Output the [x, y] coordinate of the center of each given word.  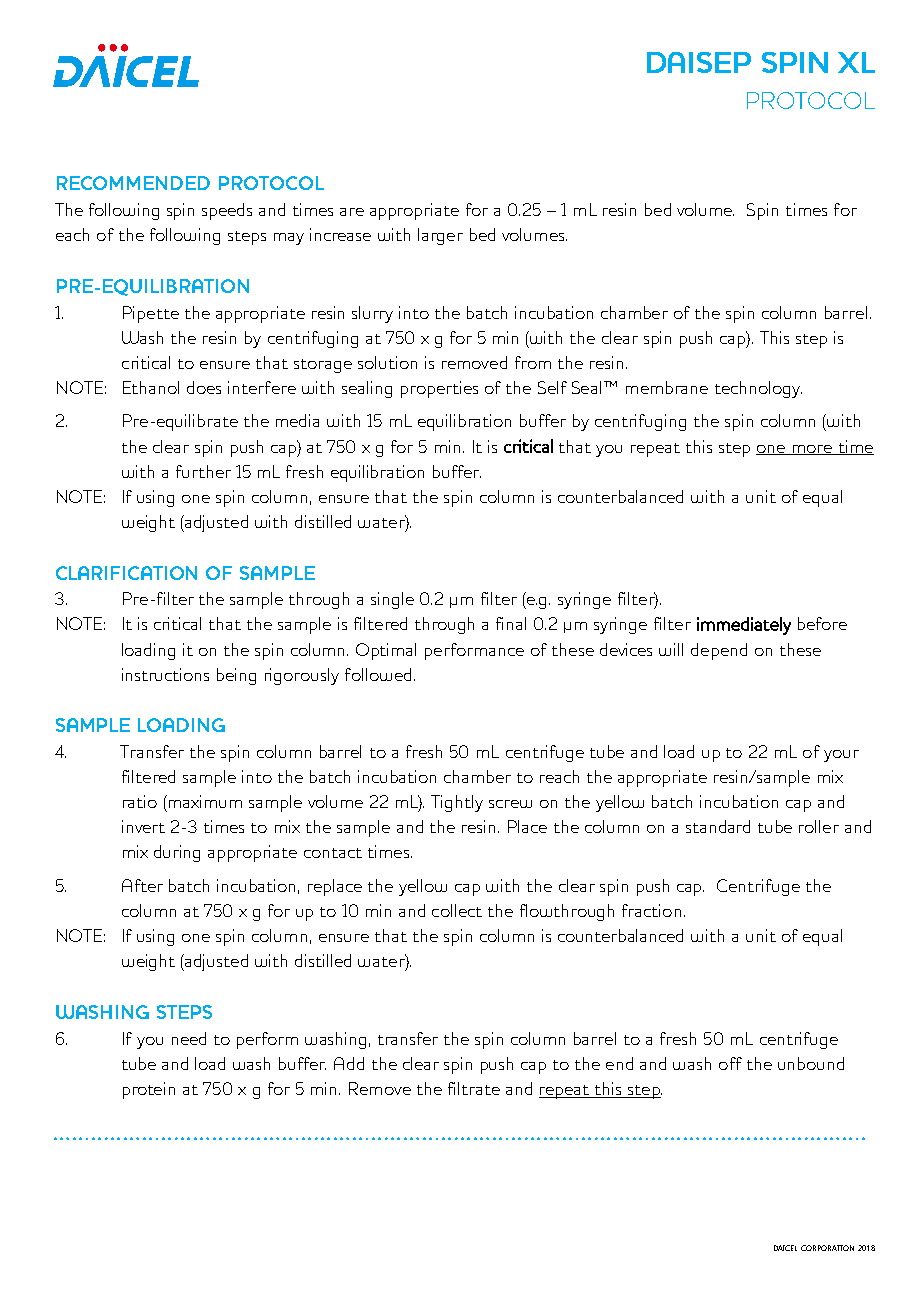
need [189, 1038]
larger [440, 236]
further [203, 471]
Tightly [457, 803]
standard [718, 826]
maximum [204, 801]
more [812, 450]
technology [758, 389]
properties [439, 389]
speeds [227, 211]
